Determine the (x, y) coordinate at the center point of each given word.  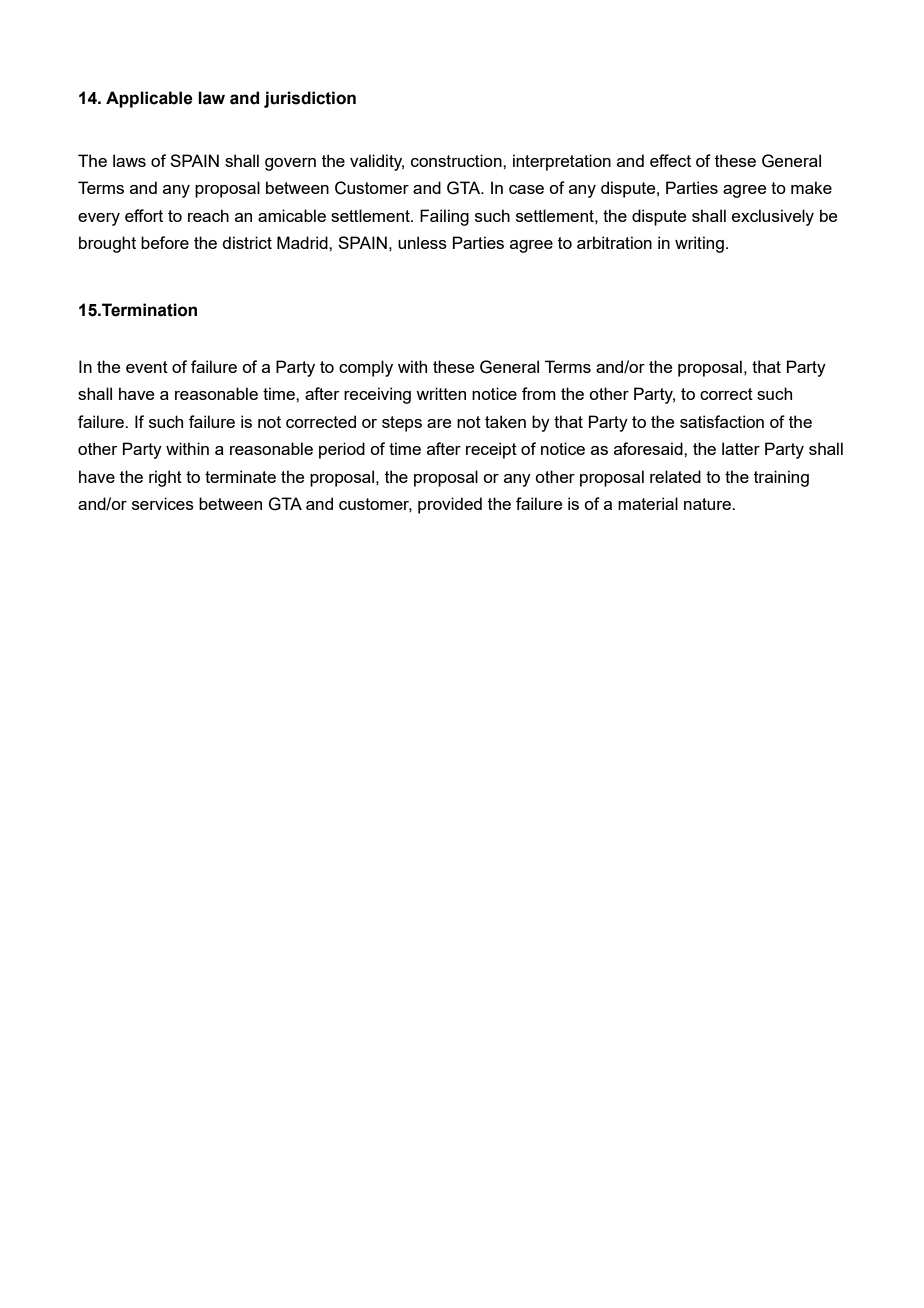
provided (450, 505)
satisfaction (722, 421)
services (163, 503)
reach (208, 215)
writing (699, 244)
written (441, 393)
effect (670, 160)
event (147, 367)
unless (422, 242)
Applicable (149, 99)
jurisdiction (310, 99)
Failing (444, 217)
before (165, 242)
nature (708, 504)
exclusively (773, 217)
